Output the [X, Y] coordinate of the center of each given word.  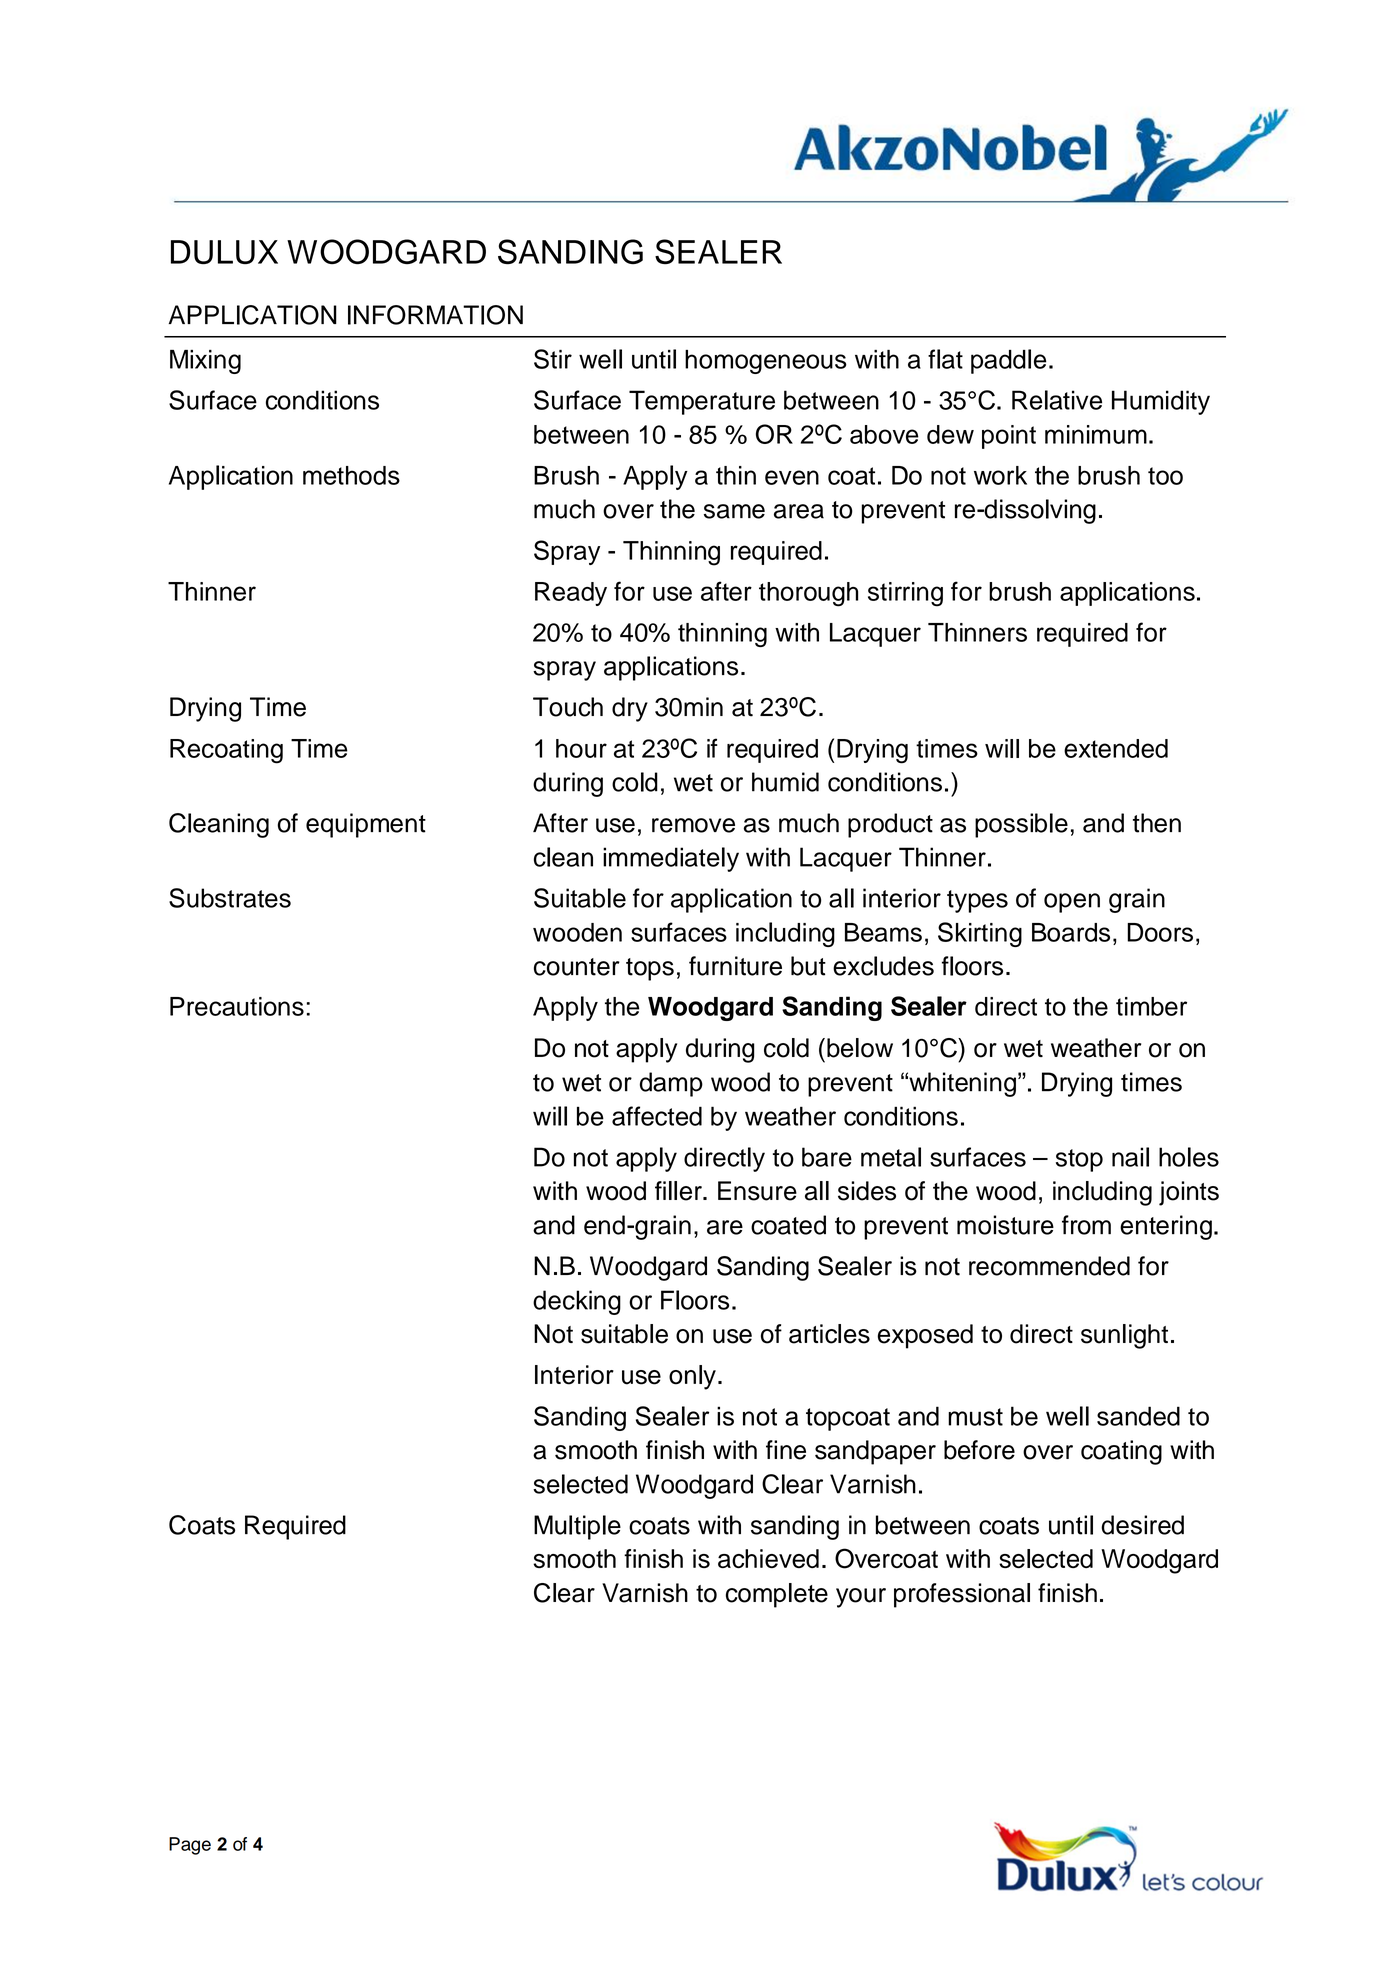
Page [190, 1846]
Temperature [702, 402]
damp [671, 1084]
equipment [366, 825]
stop [1079, 1160]
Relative [1057, 400]
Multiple [577, 1527]
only [692, 1377]
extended [1116, 748]
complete [777, 1595]
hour [581, 748]
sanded [1138, 1416]
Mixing [205, 362]
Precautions [237, 1006]
